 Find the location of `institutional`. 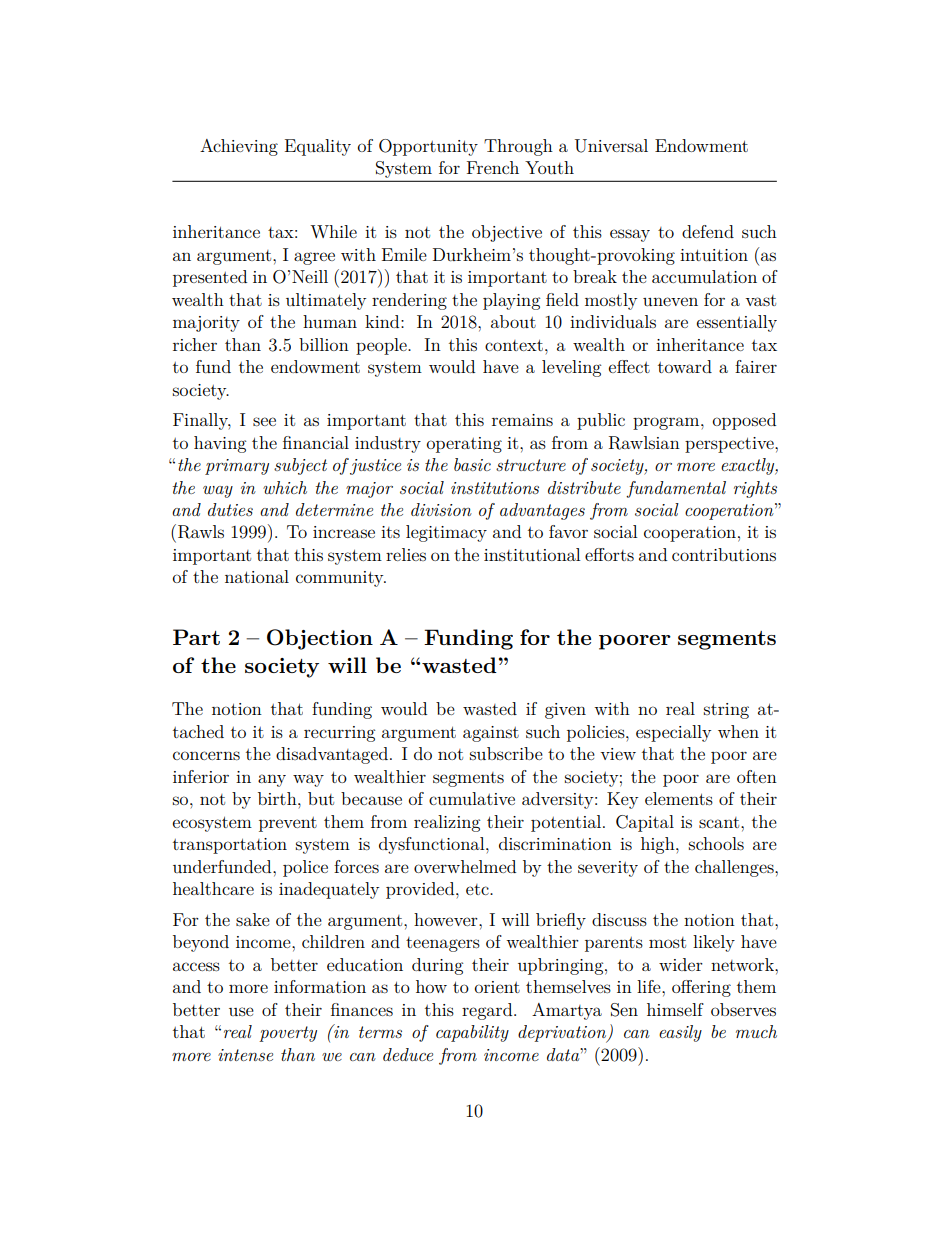

institutional is located at coordinates (532, 554).
